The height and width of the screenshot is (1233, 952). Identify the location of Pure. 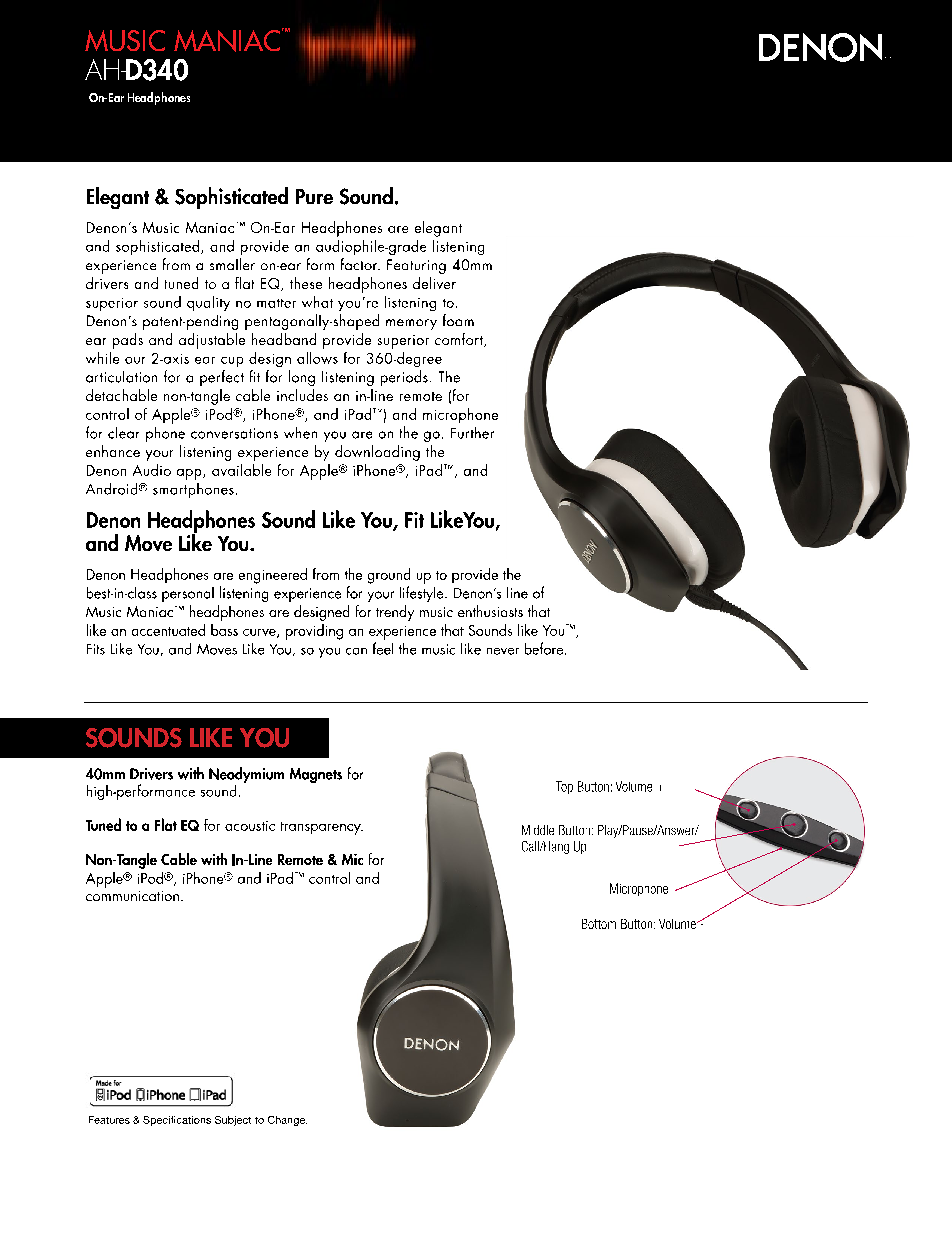
(314, 196).
